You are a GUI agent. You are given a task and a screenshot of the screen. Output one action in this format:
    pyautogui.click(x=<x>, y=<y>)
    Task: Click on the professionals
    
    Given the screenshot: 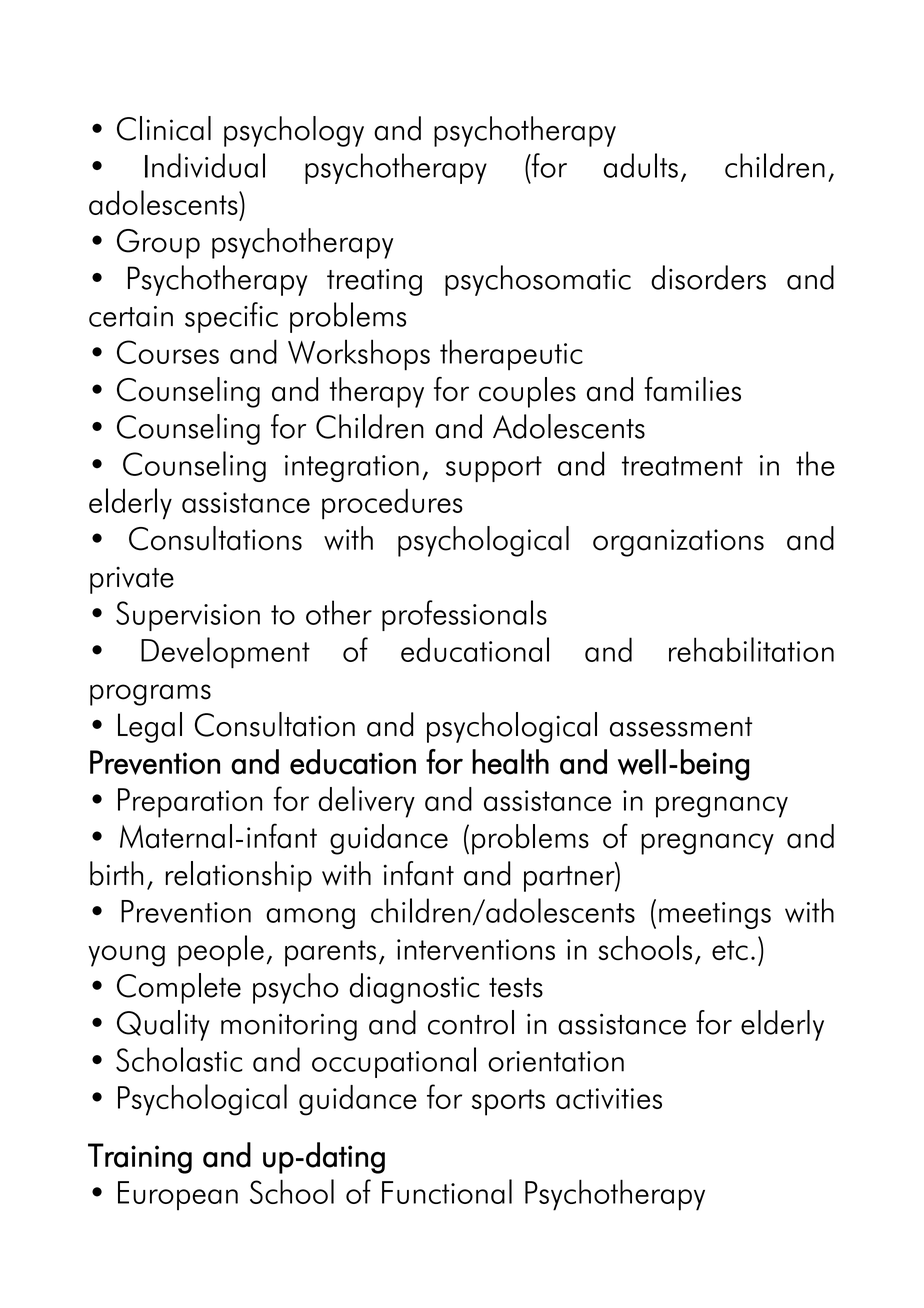 What is the action you would take?
    pyautogui.click(x=464, y=615)
